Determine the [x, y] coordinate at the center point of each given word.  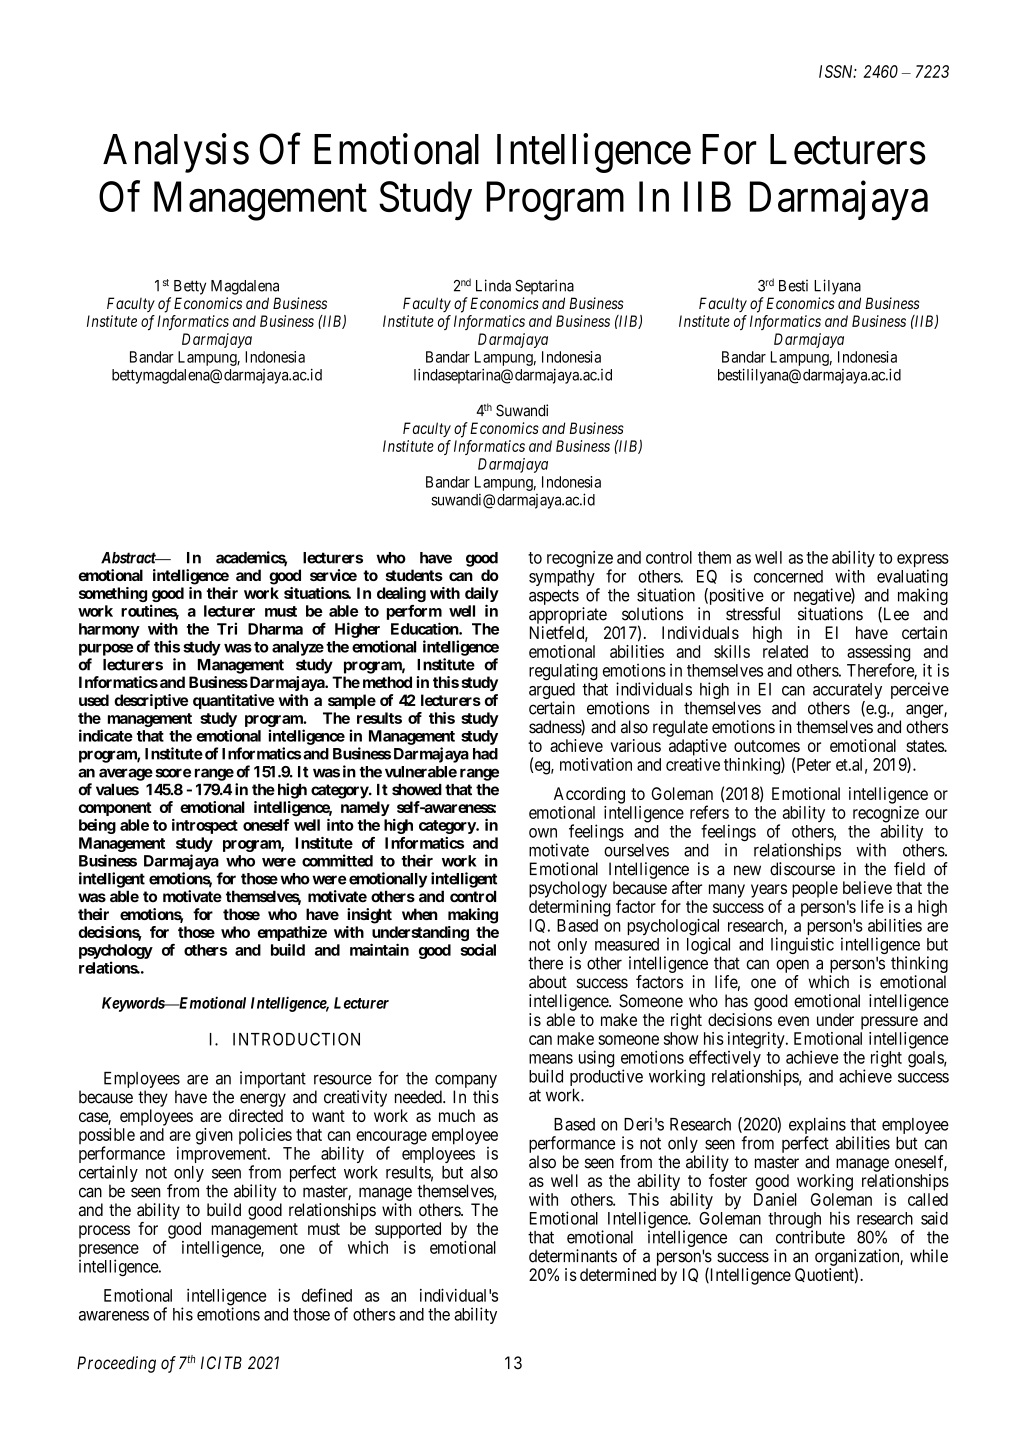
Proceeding [116, 1364]
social [478, 949]
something [113, 594]
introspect [205, 826]
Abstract [129, 558]
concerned [788, 576]
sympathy [562, 578]
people [815, 889]
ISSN [838, 71]
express [923, 562]
